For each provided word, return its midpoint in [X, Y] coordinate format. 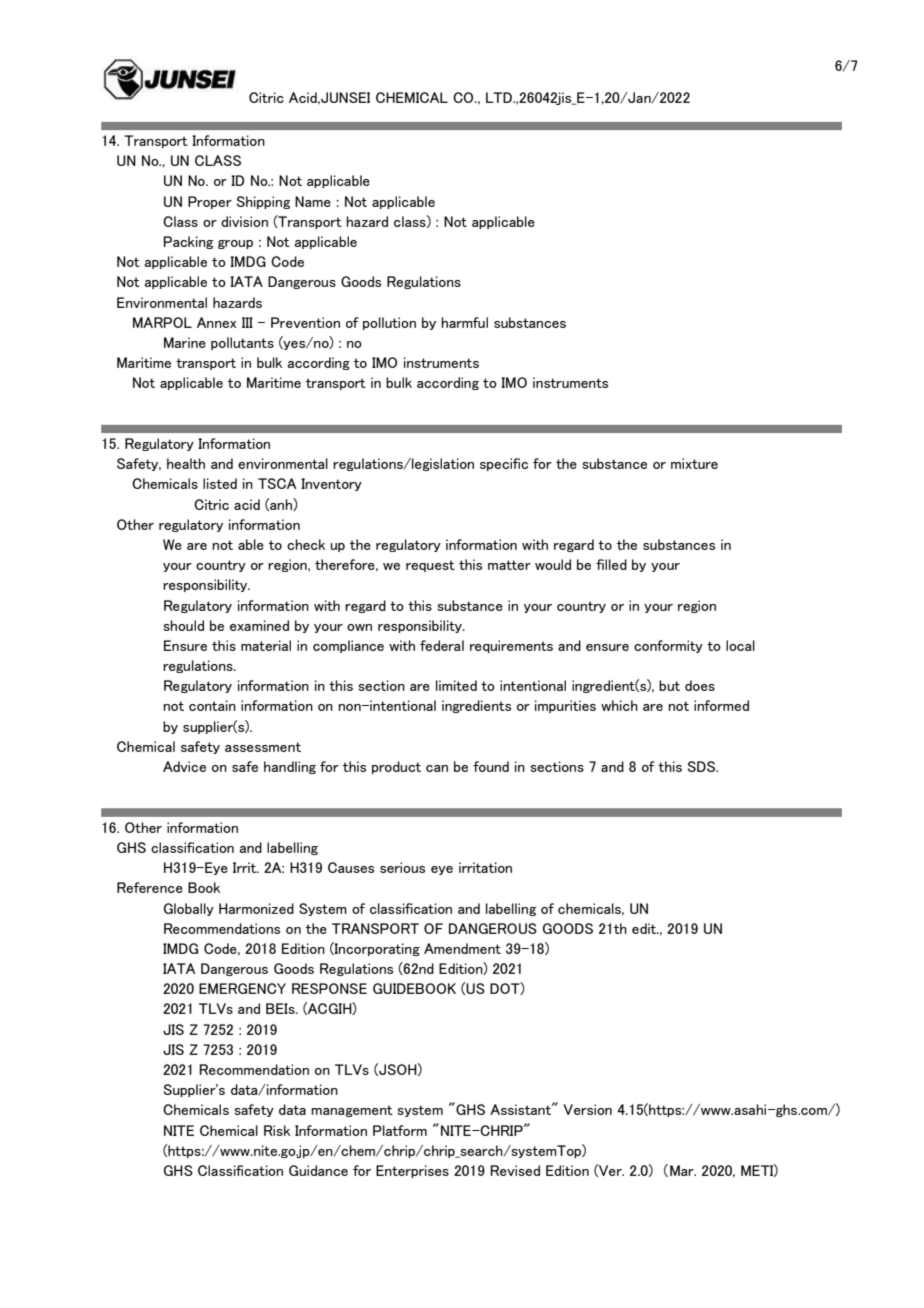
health [186, 463]
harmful [464, 322]
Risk [277, 1130]
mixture [694, 463]
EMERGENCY [242, 988]
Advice [184, 766]
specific [504, 464]
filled [611, 564]
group [235, 244]
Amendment [462, 948]
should [183, 625]
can [437, 768]
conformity [668, 646]
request [430, 566]
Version [587, 1109]
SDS [703, 766]
